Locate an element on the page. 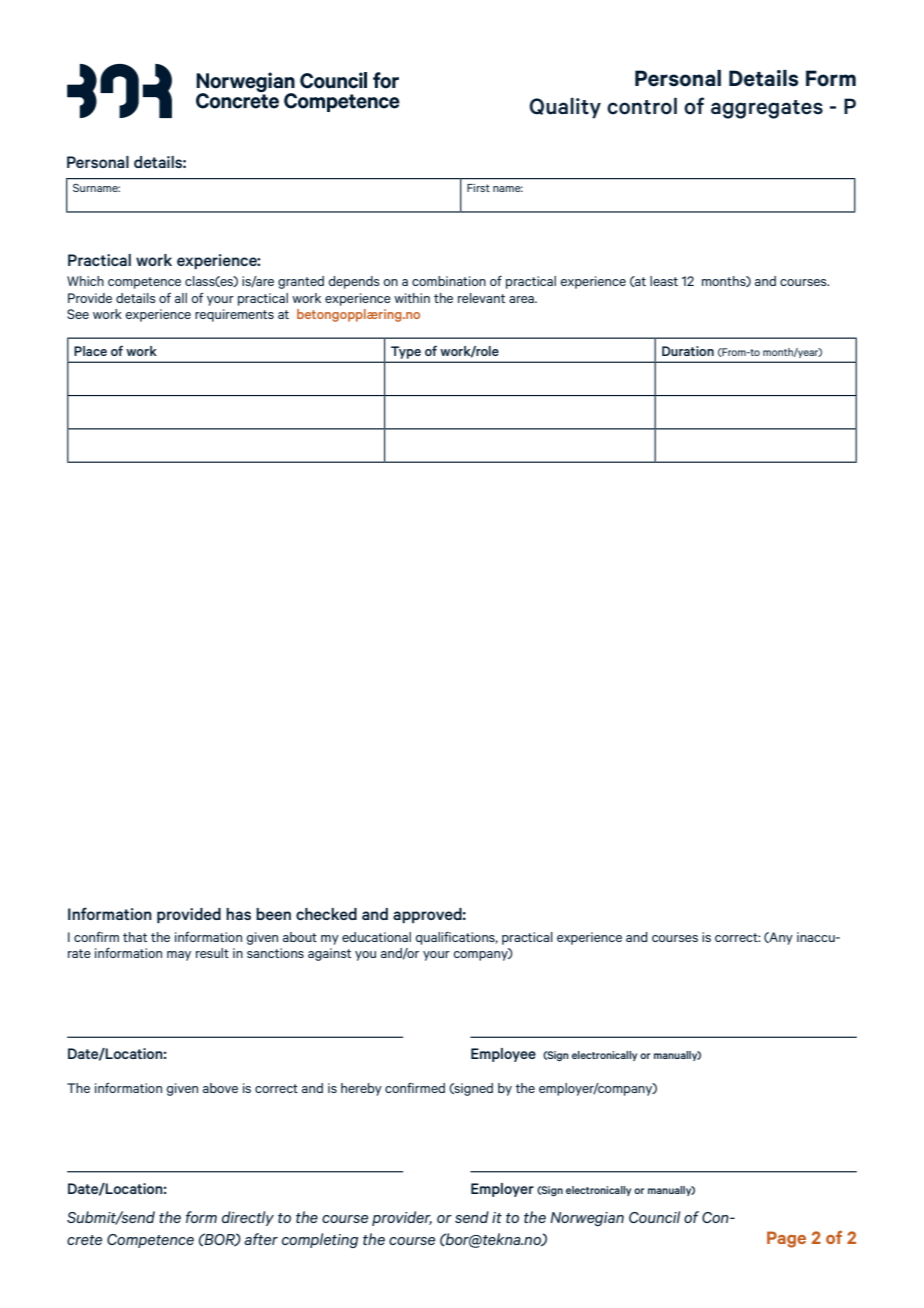  has is located at coordinates (238, 914).
